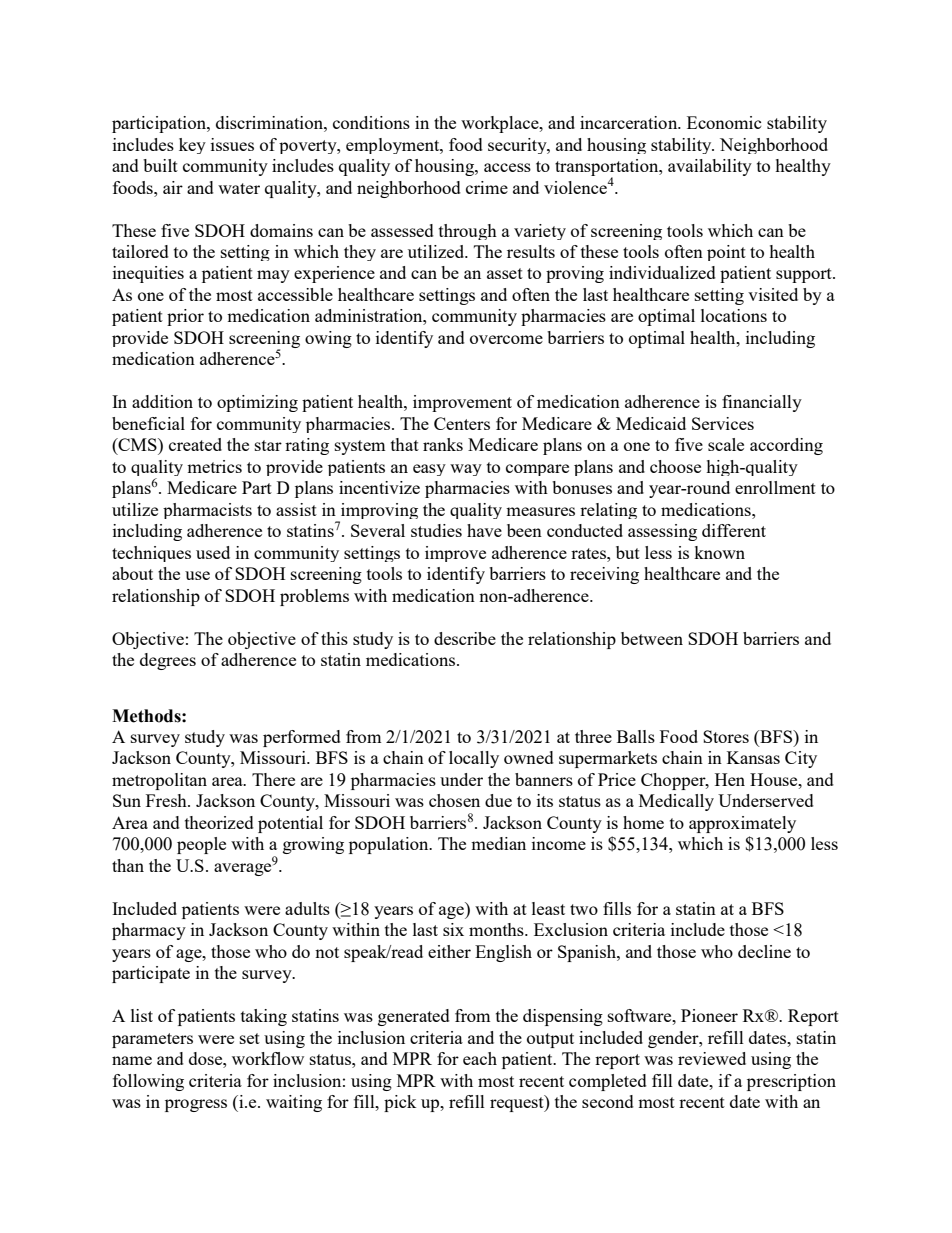 The width and height of the screenshot is (952, 1233). Describe the element at coordinates (196, 1105) in the screenshot. I see `progress` at that location.
